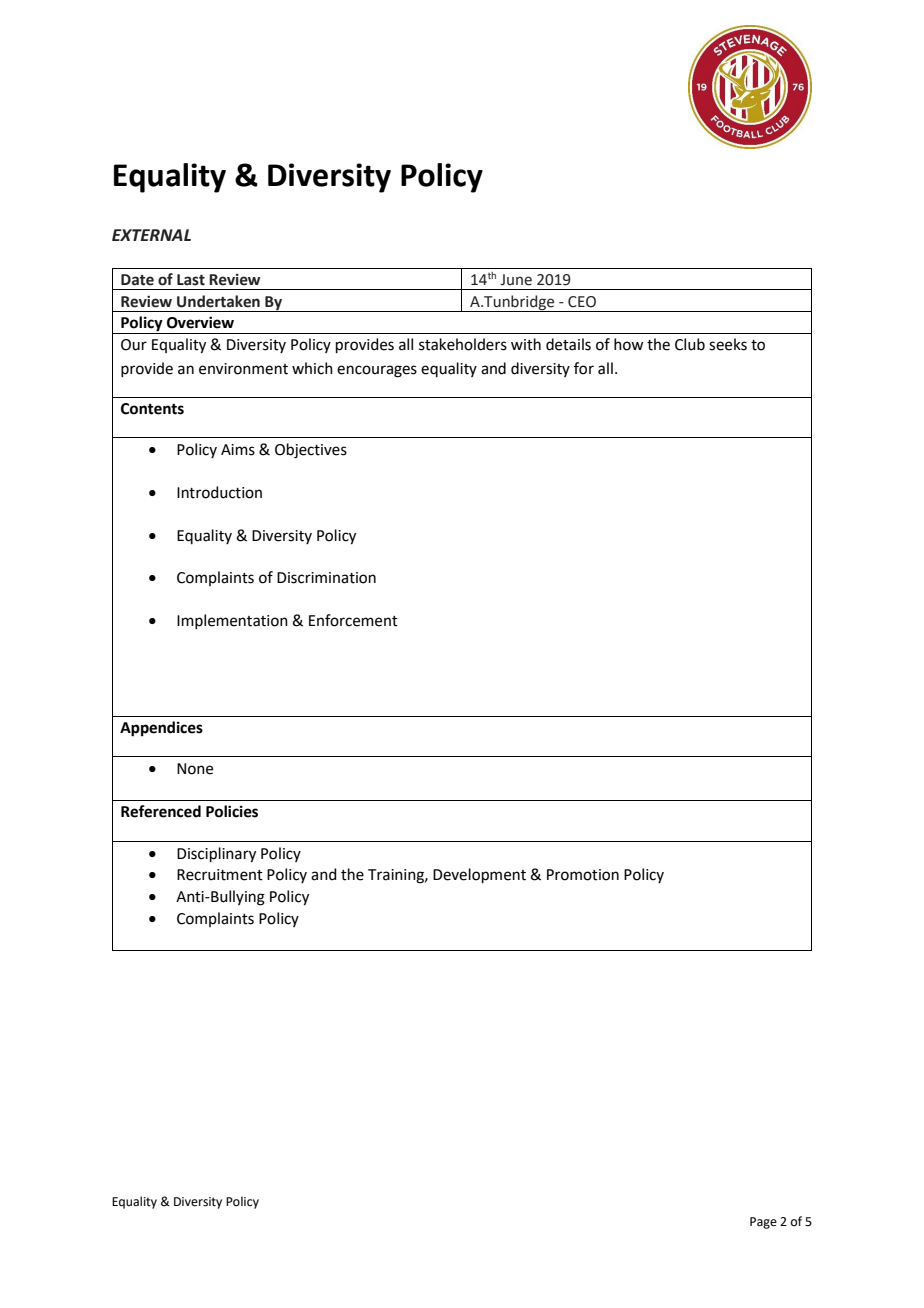 This screenshot has height=1308, width=924. I want to click on Aims, so click(238, 450).
